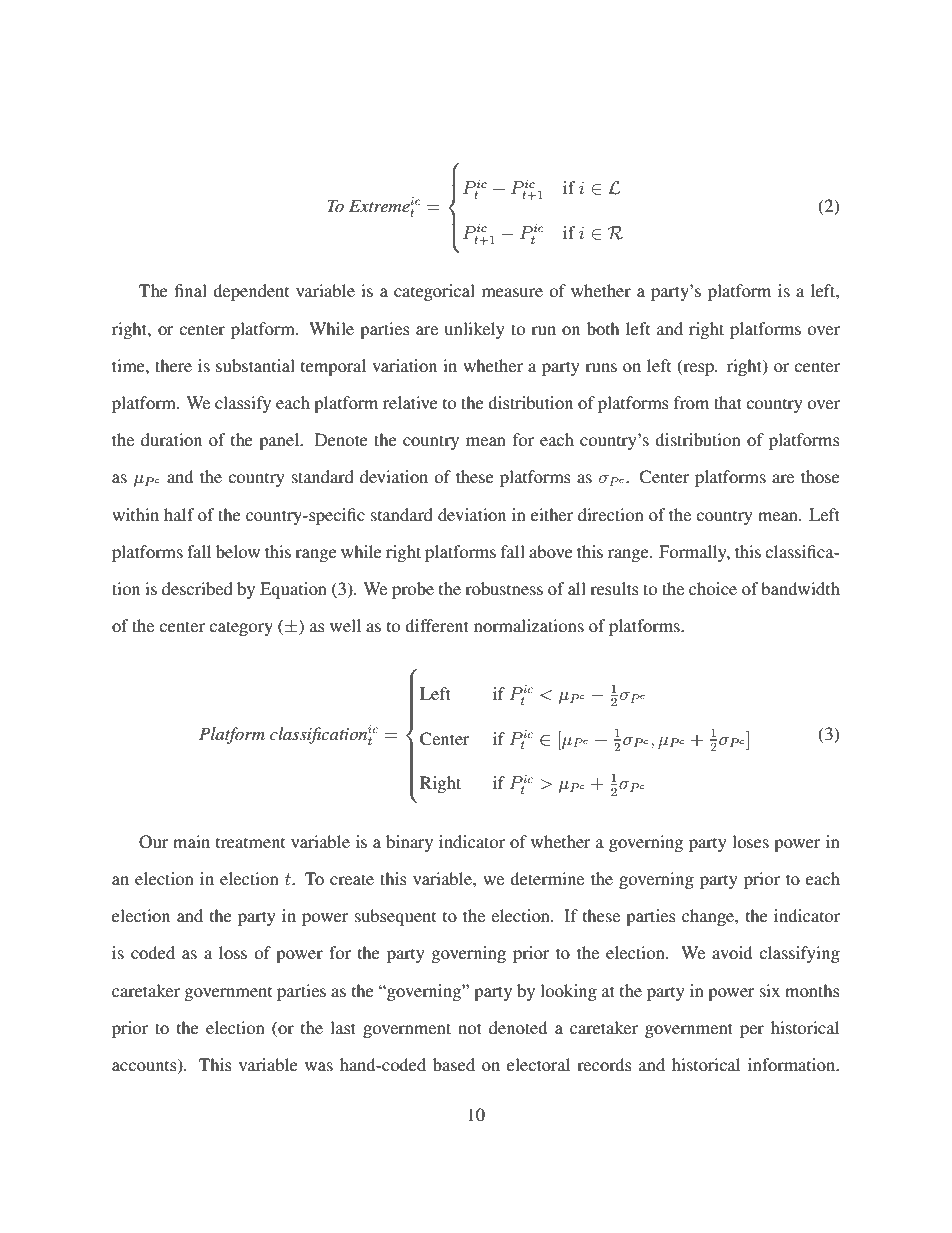  Describe the element at coordinates (713, 588) in the screenshot. I see `choice` at that location.
